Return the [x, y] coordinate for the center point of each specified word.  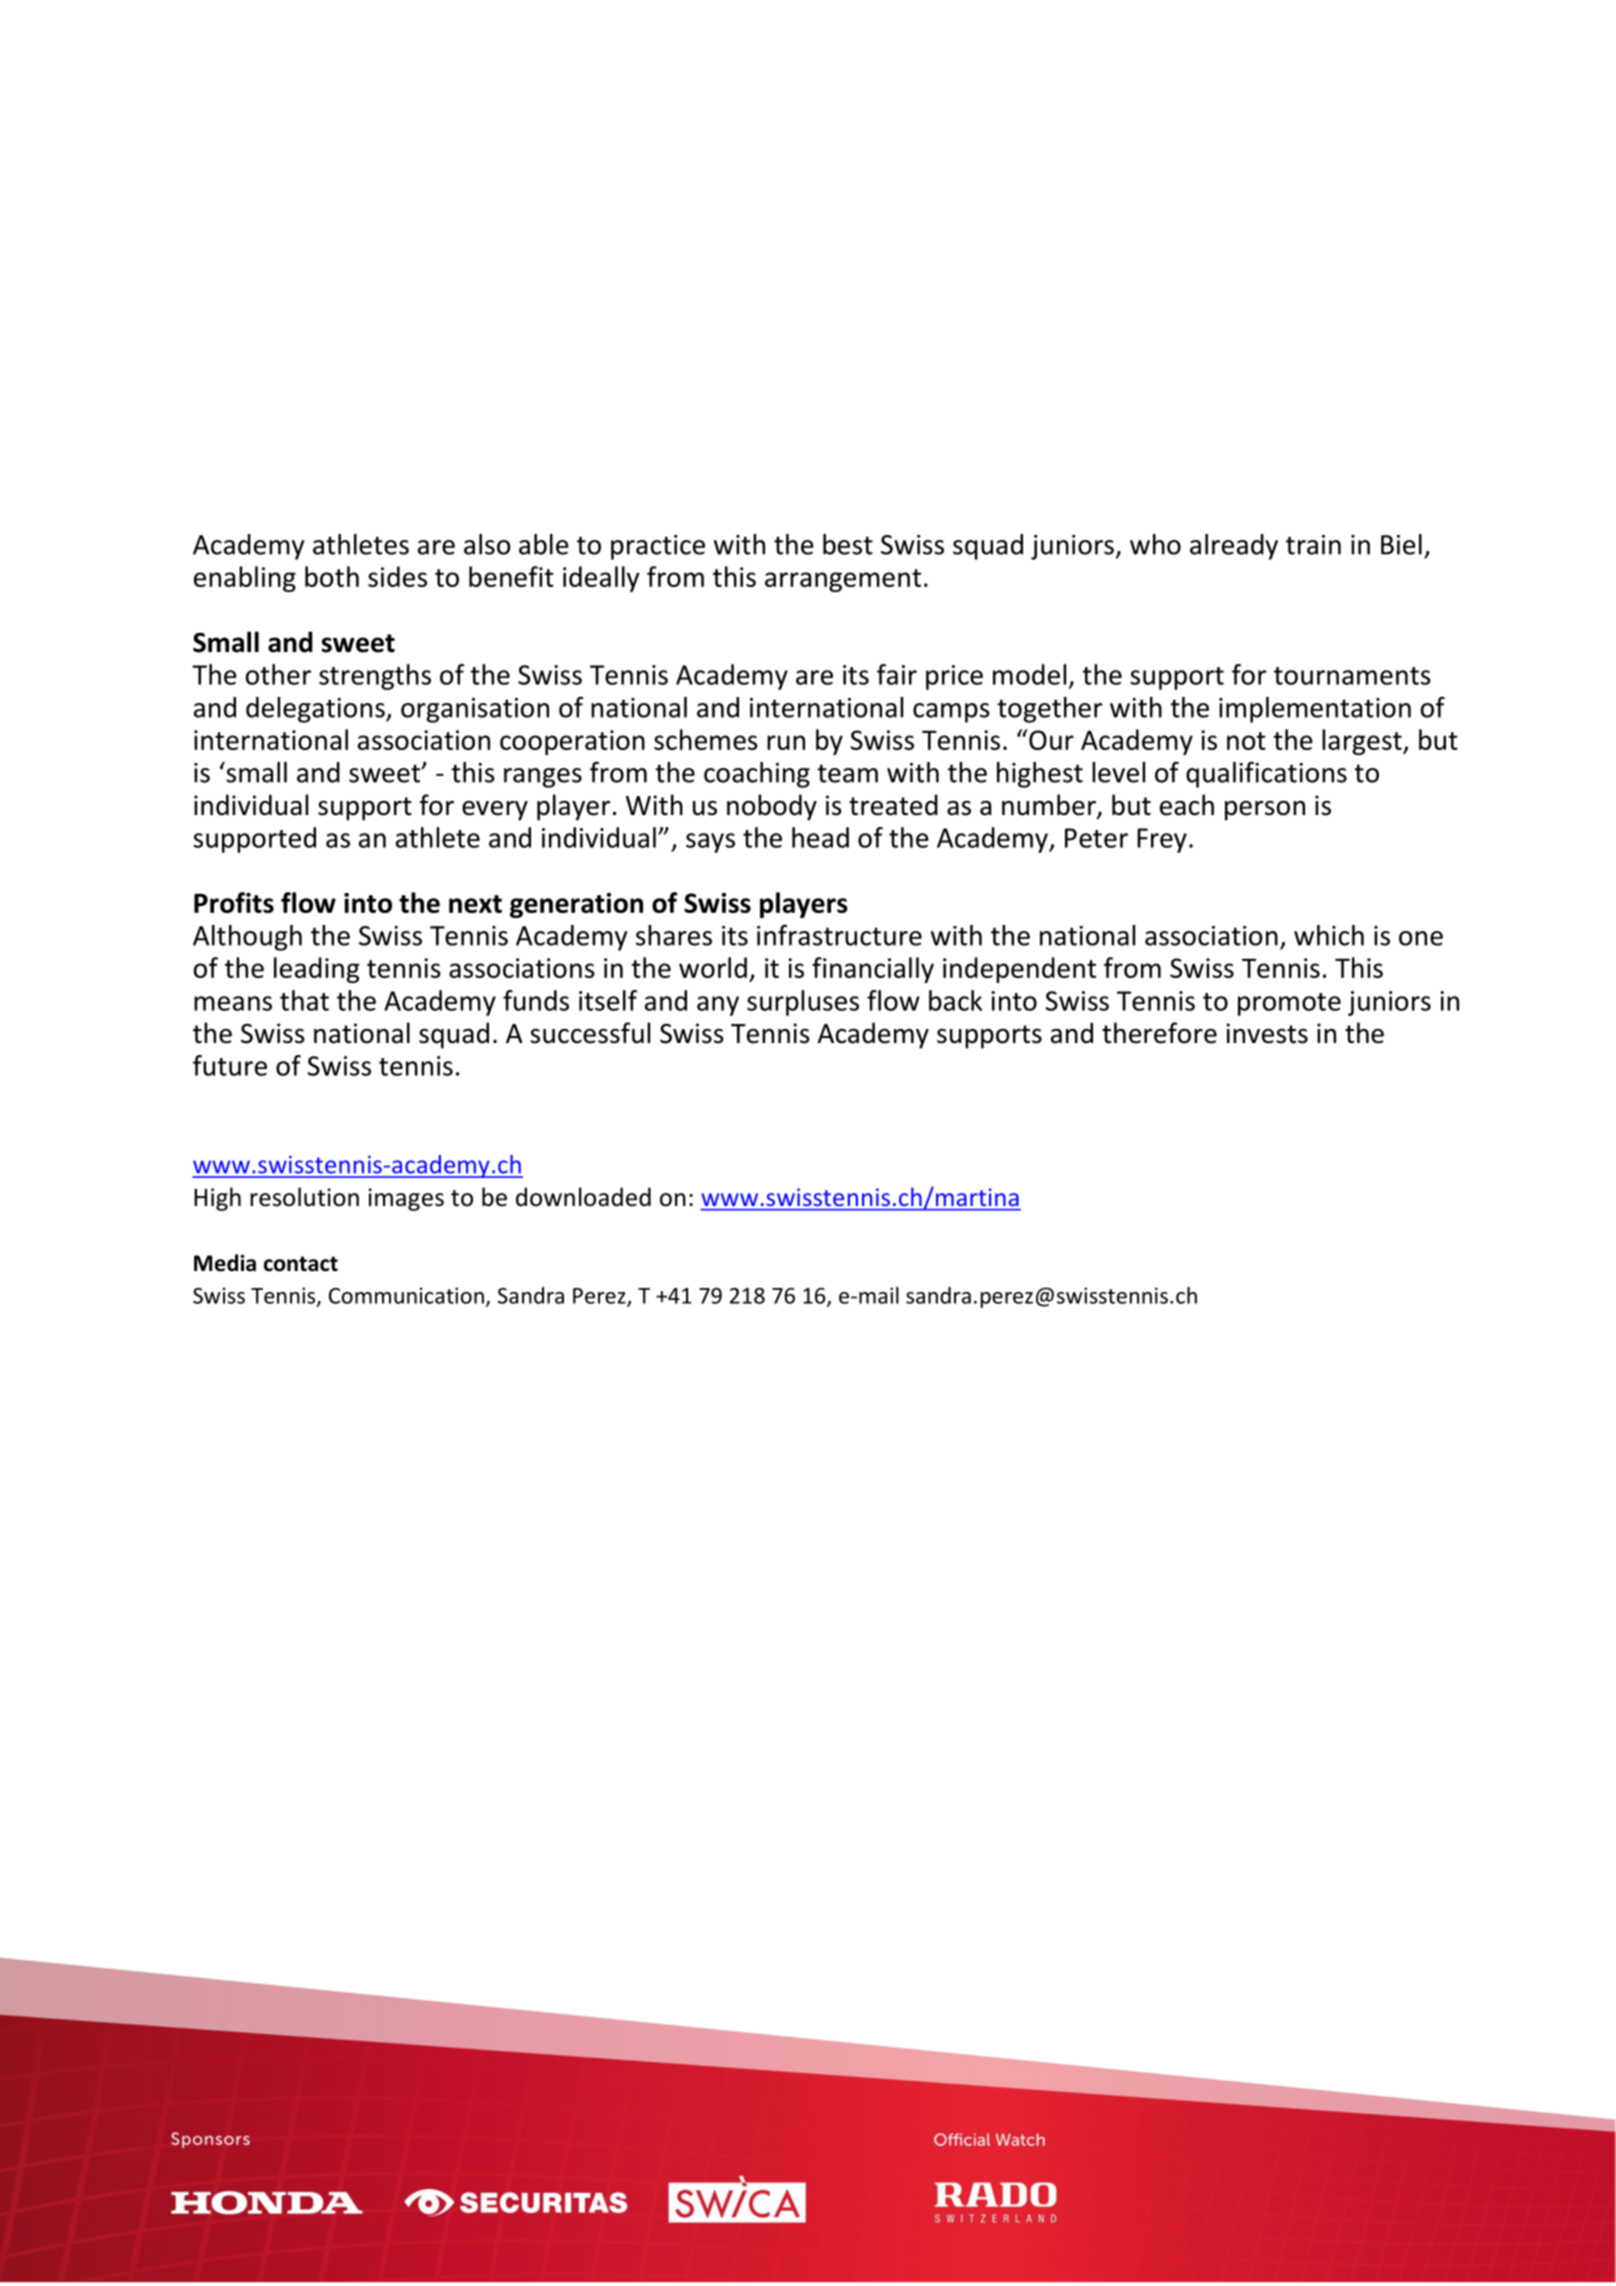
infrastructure [839, 935]
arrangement [843, 580]
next [475, 904]
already [1234, 547]
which [1329, 935]
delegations [316, 710]
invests [1267, 1033]
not [1246, 741]
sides [397, 576]
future [230, 1065]
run [786, 742]
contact [301, 1264]
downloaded [583, 1197]
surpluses [803, 1003]
